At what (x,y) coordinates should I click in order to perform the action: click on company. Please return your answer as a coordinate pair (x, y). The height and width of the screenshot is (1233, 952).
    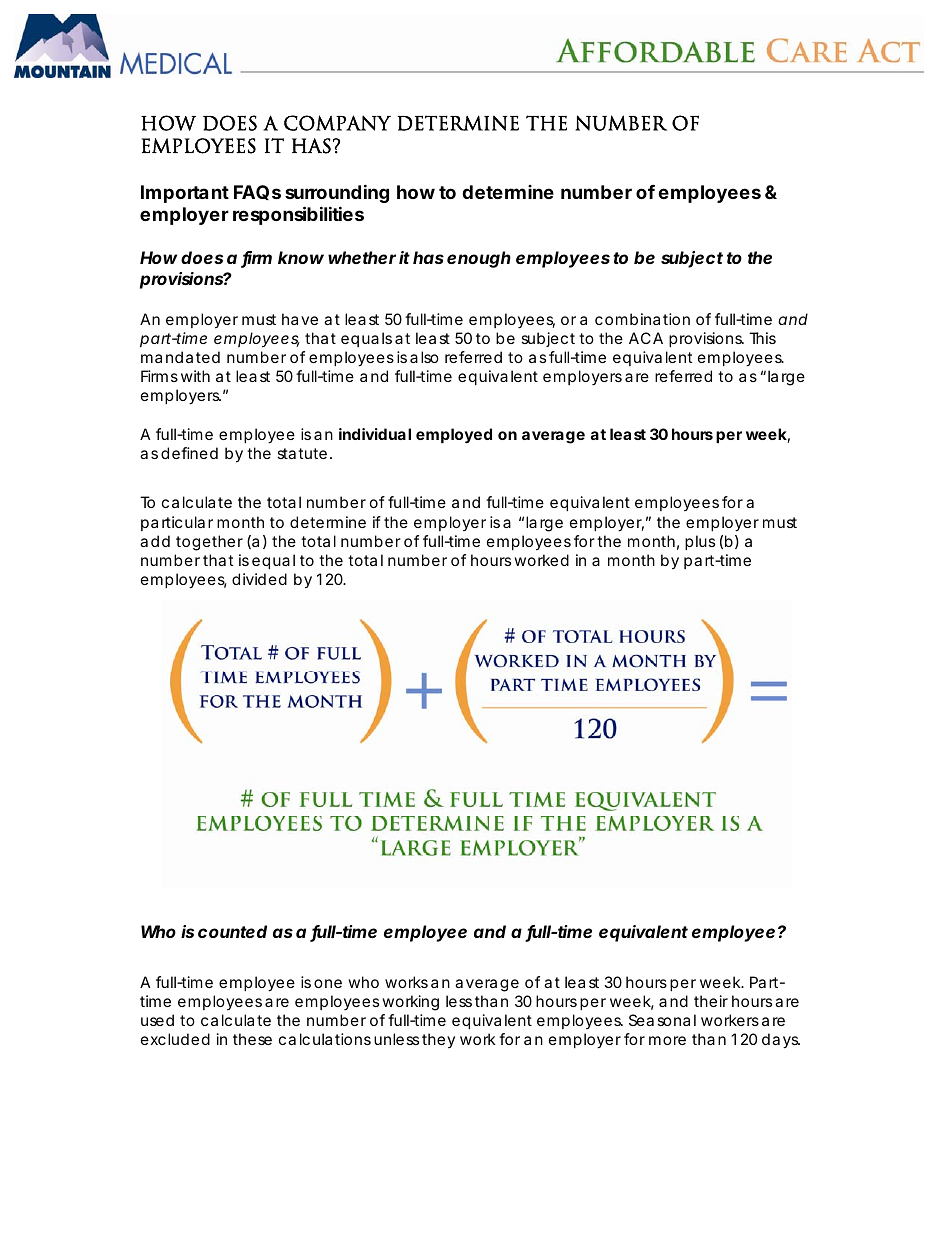
    Looking at the image, I should click on (337, 123).
